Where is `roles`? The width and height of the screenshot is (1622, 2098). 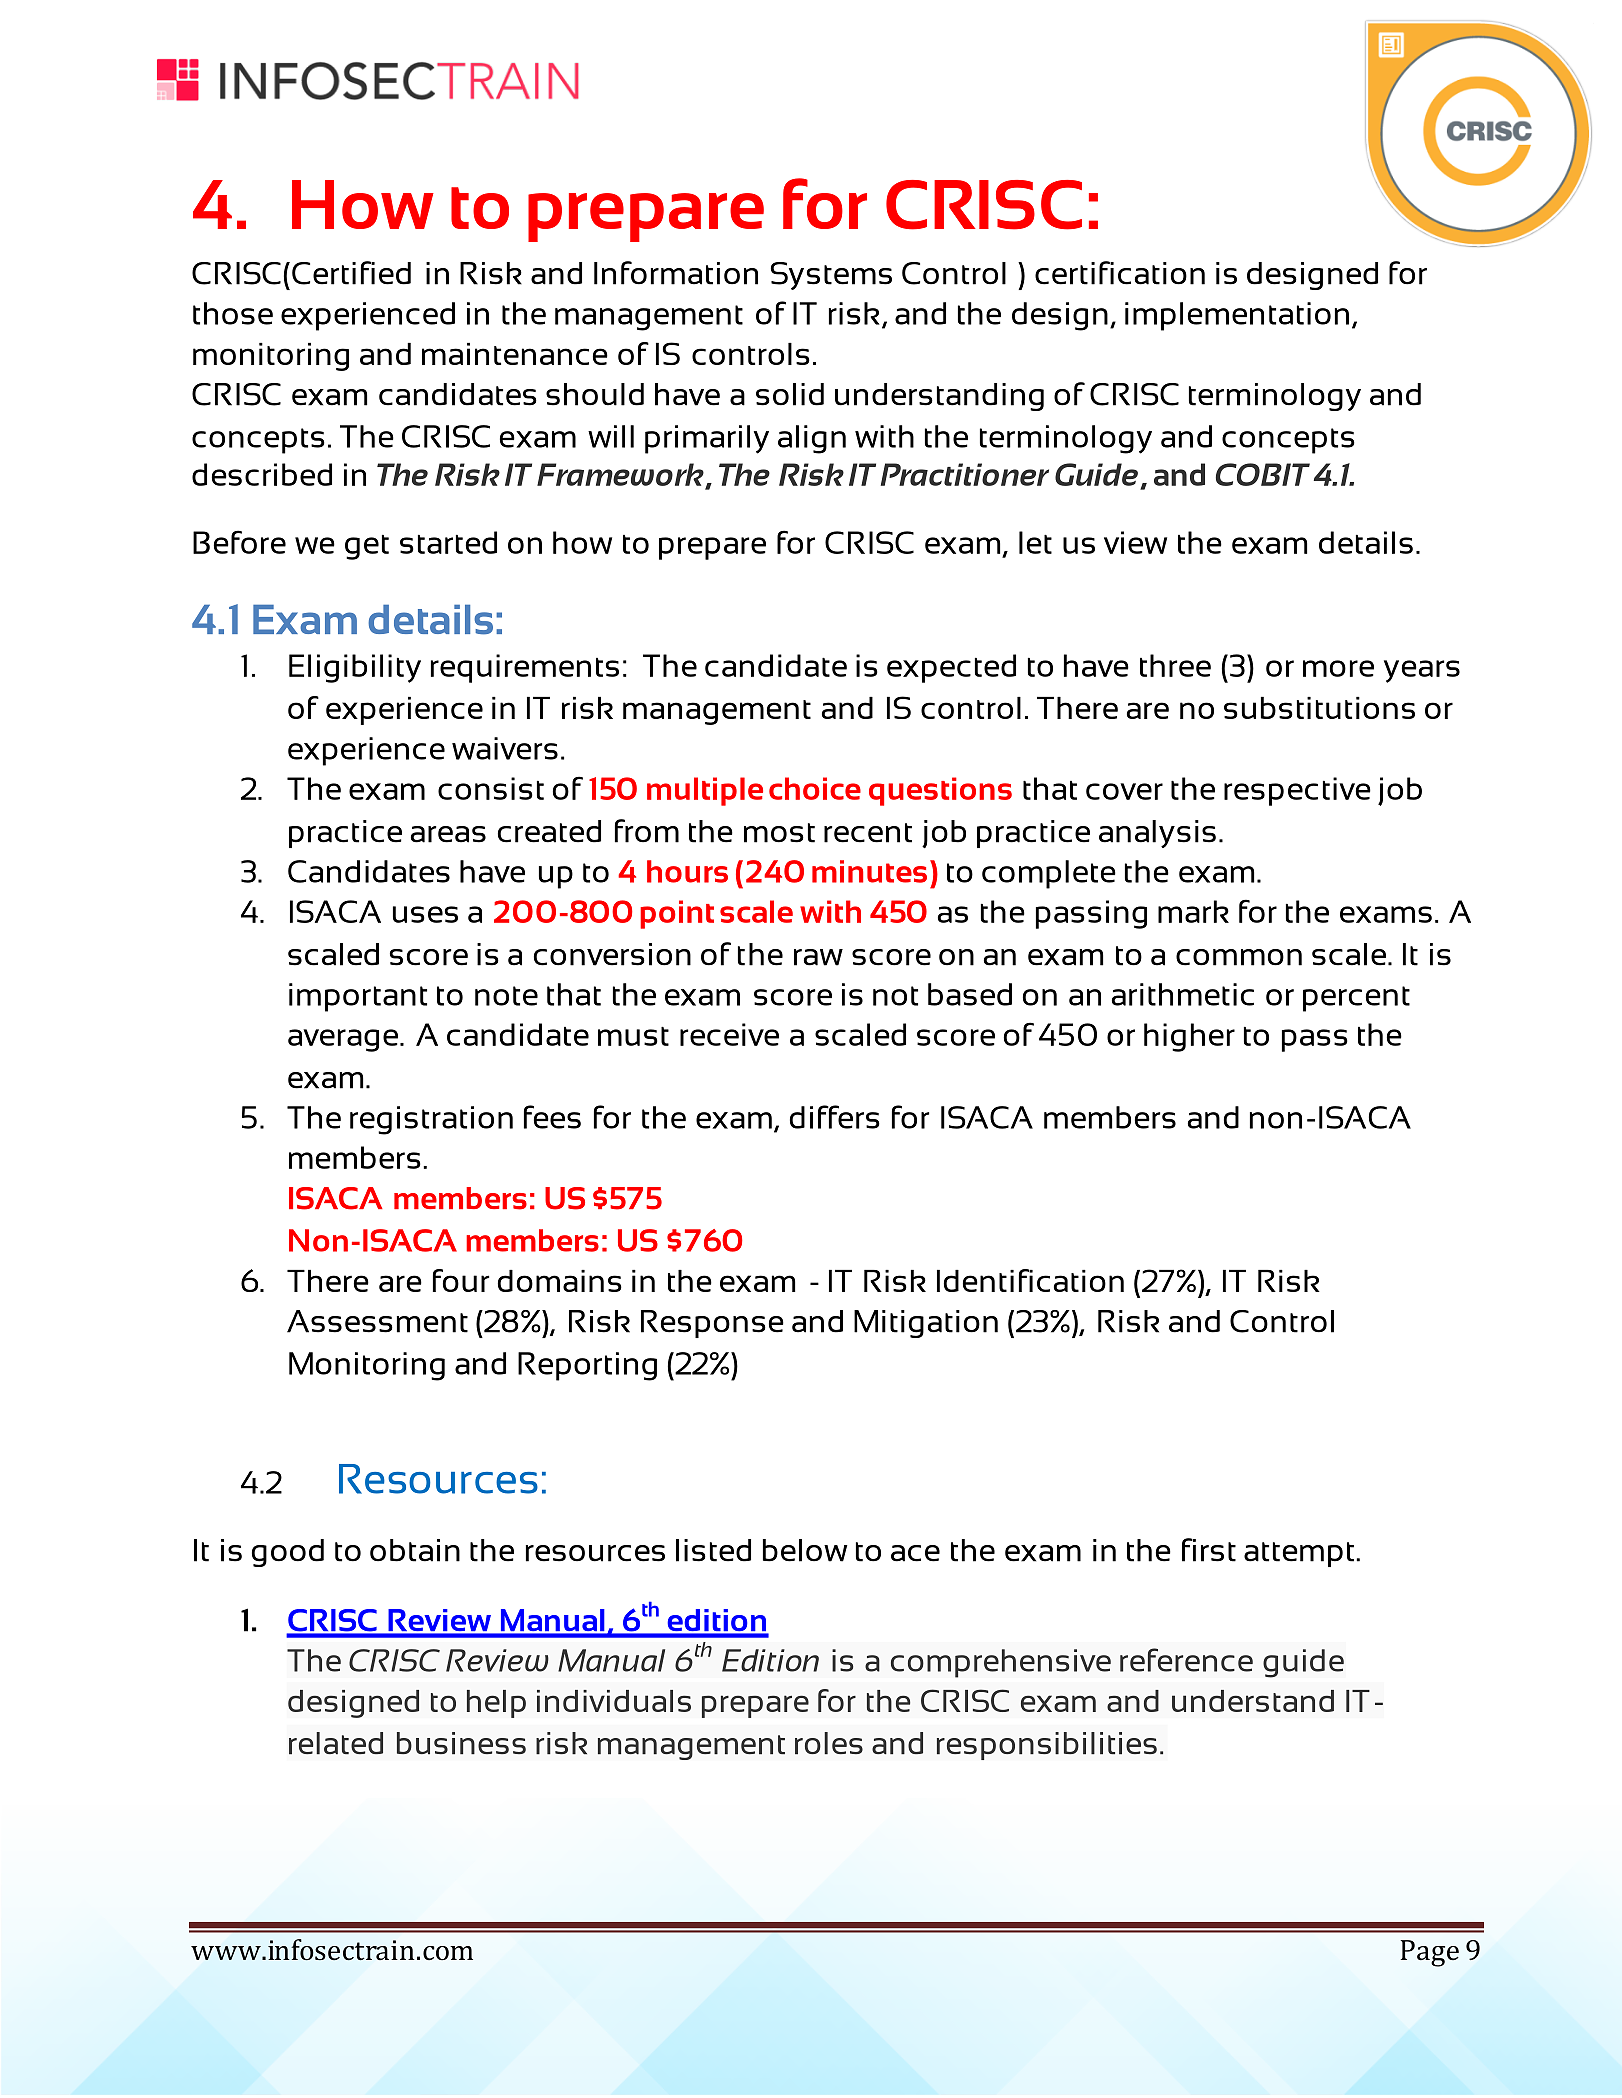 roles is located at coordinates (829, 1743).
